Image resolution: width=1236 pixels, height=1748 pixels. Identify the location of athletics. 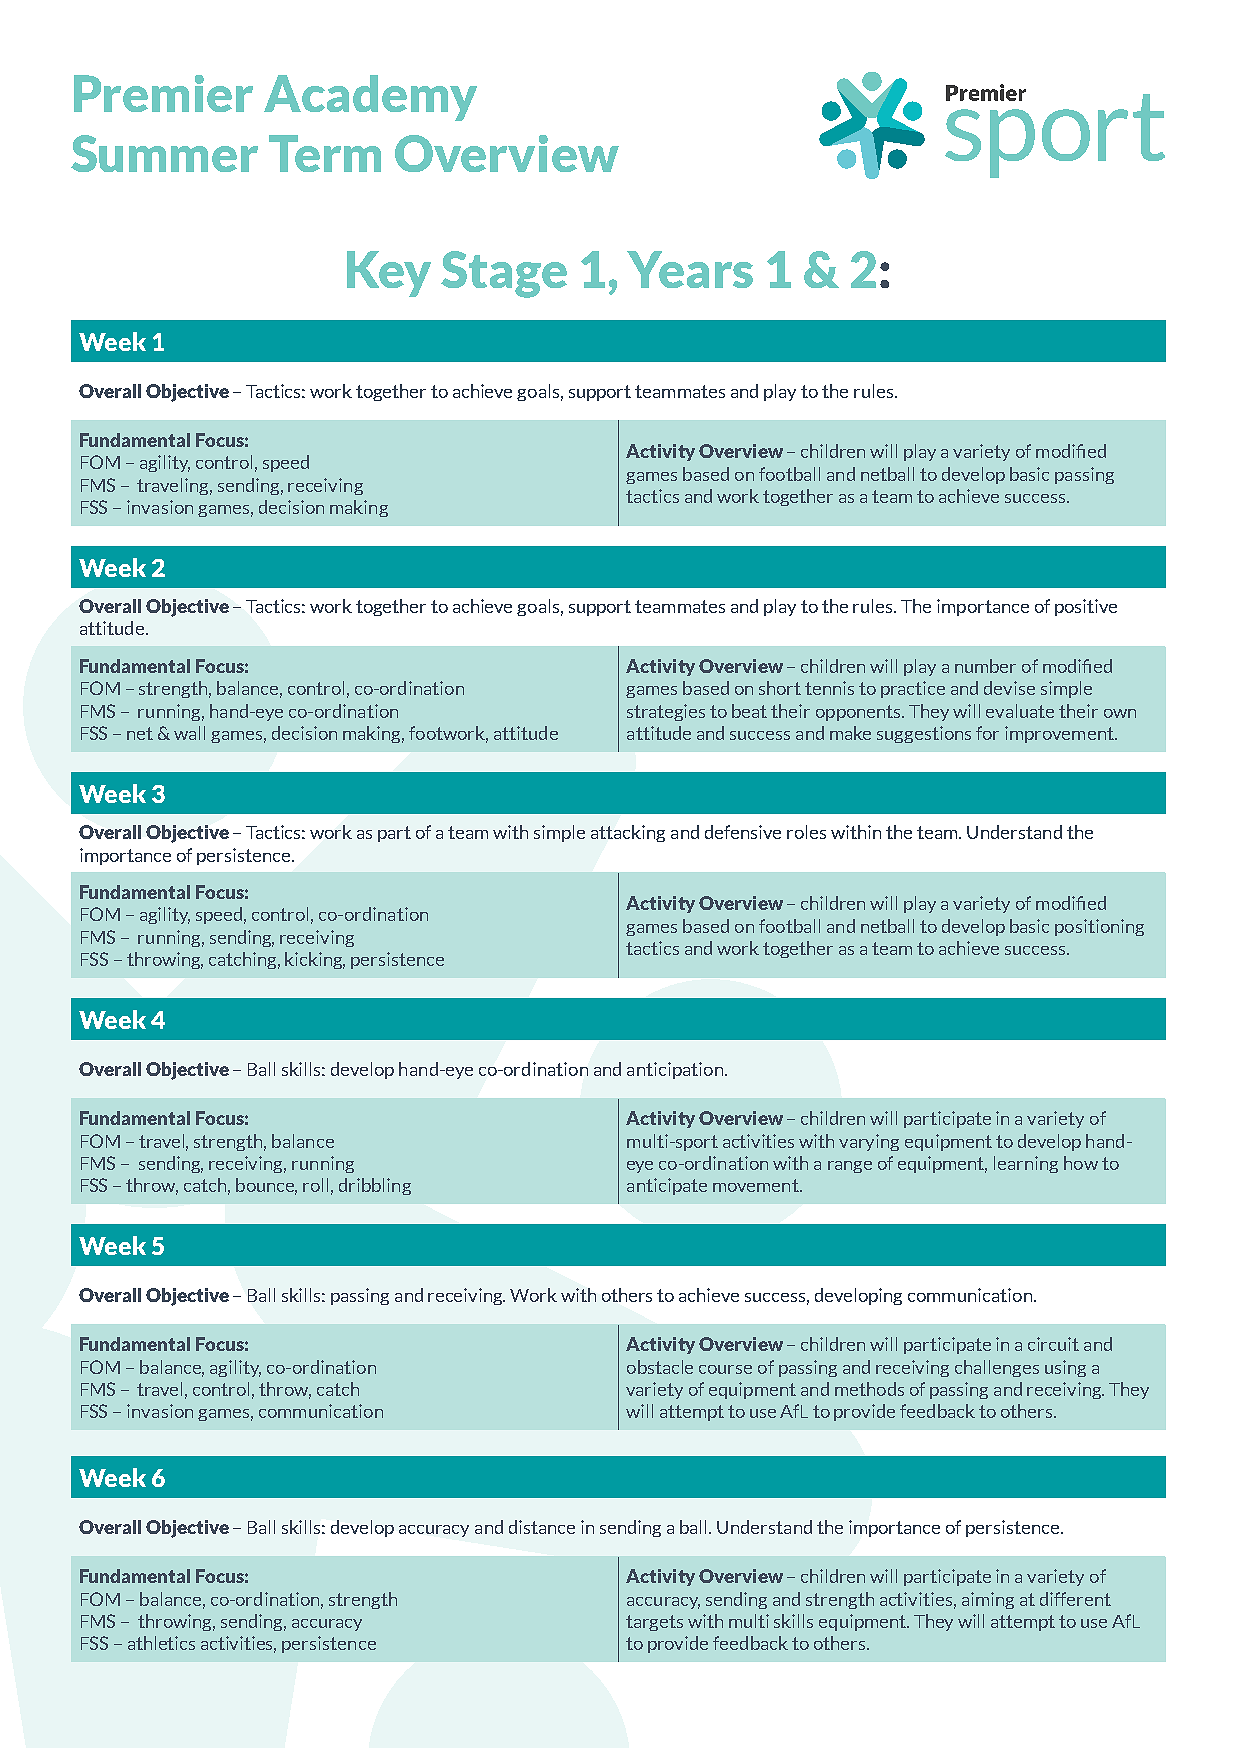
(161, 1643).
